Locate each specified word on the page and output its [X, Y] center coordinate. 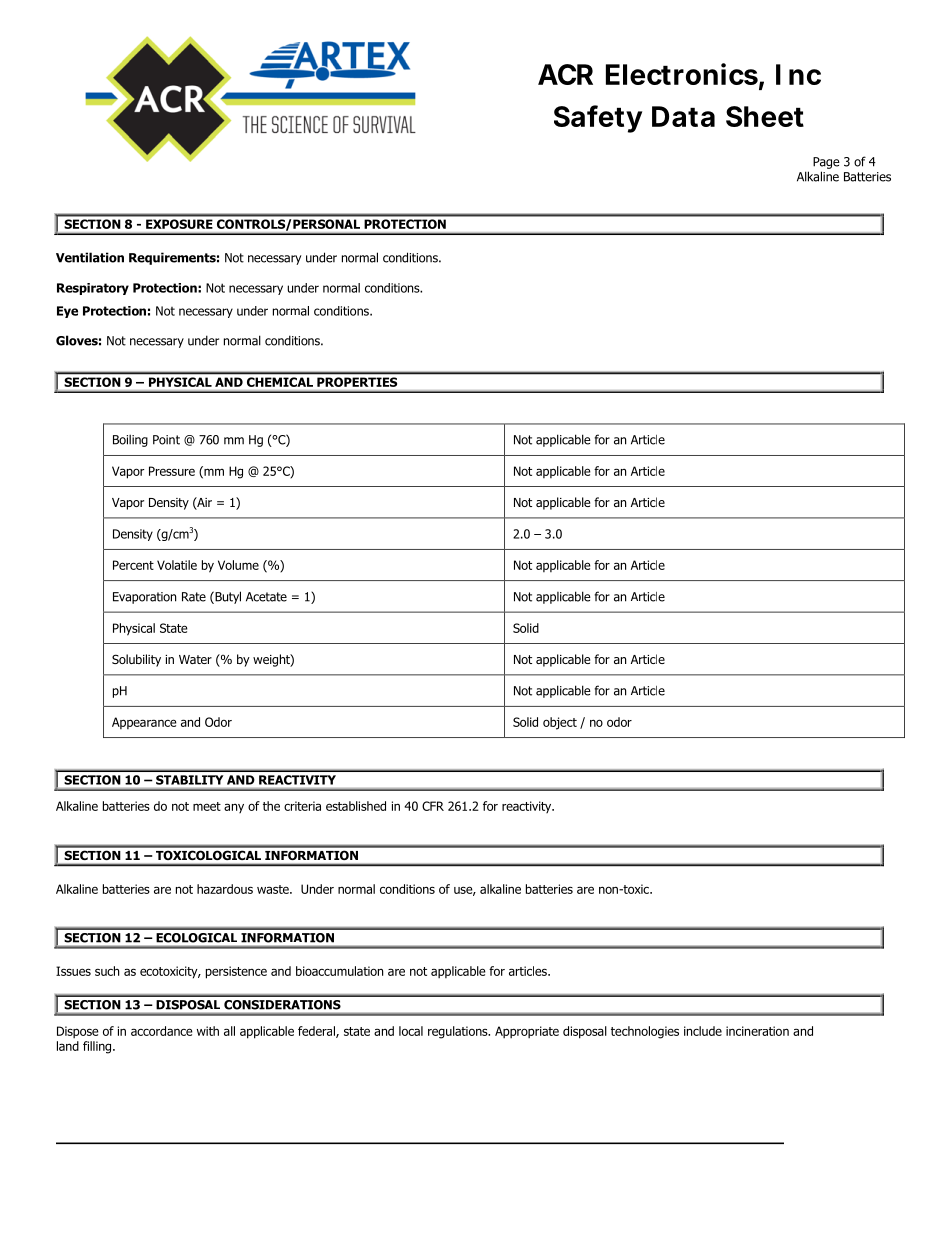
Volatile [177, 565]
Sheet [765, 116]
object [560, 723]
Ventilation [90, 257]
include [703, 1031]
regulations [459, 1032]
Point [166, 440]
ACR [565, 74]
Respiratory [93, 289]
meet [207, 806]
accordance [162, 1031]
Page [826, 163]
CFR [433, 806]
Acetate [266, 597]
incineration [757, 1031]
